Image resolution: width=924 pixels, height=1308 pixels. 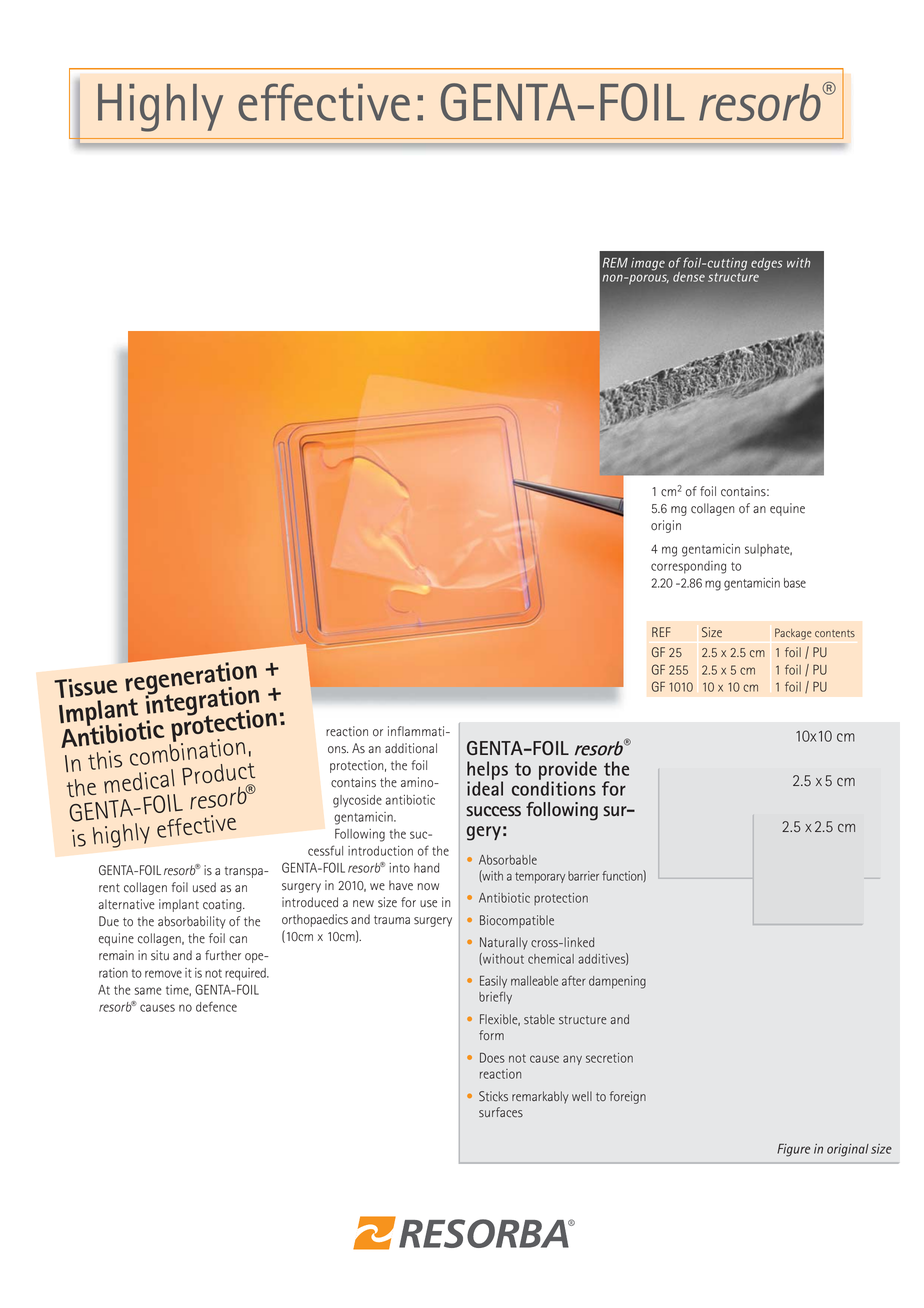 What do you see at coordinates (216, 1006) in the screenshot?
I see `defence` at bounding box center [216, 1006].
